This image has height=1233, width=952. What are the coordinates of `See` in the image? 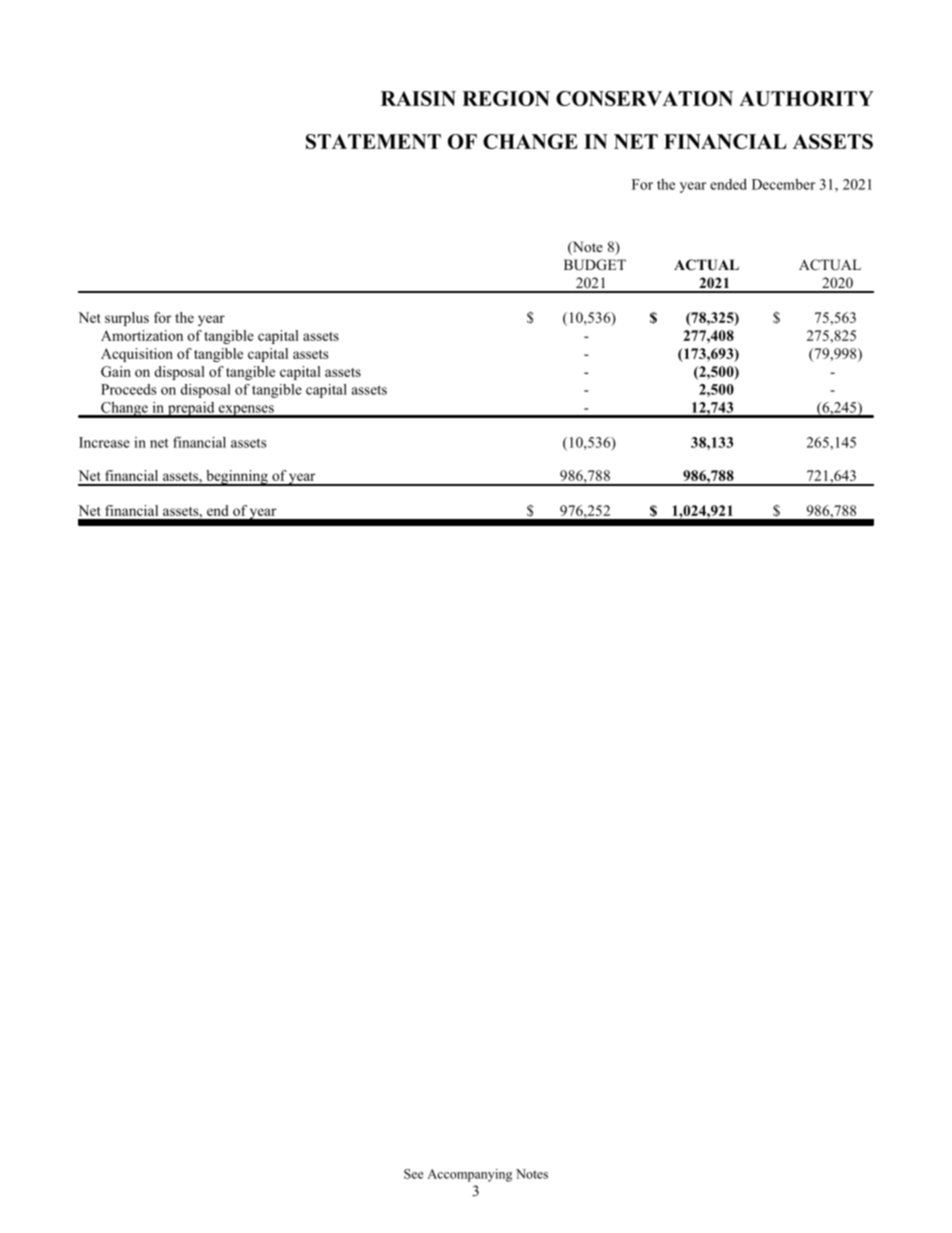 It's located at (413, 1174).
